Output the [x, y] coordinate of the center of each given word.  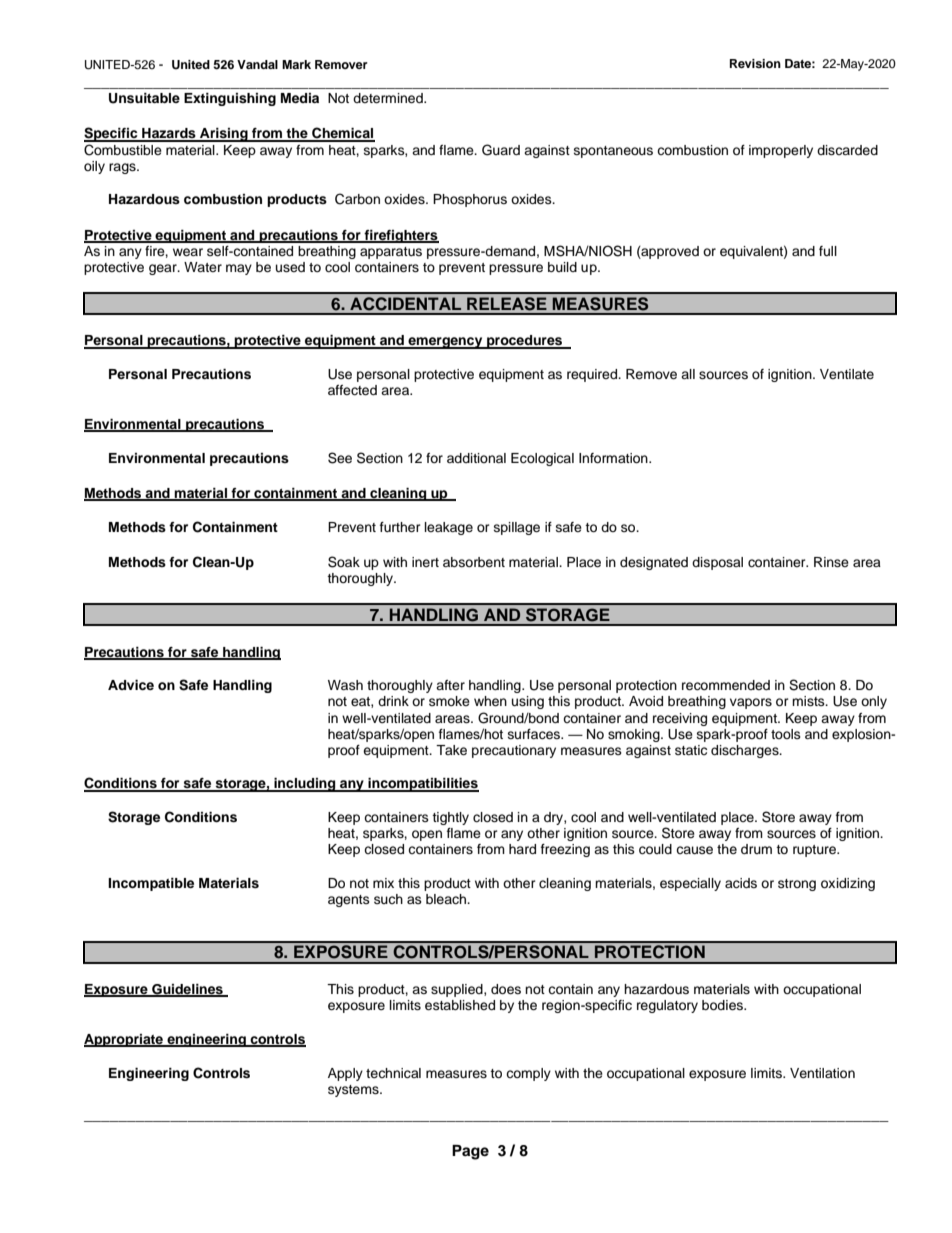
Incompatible [151, 884]
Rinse [831, 562]
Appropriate [125, 1040]
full [828, 251]
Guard [501, 150]
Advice [131, 685]
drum [756, 849]
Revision [755, 63]
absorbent [474, 562]
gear [164, 269]
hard [522, 849]
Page [470, 1152]
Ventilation [822, 1073]
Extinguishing [230, 99]
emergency [445, 343]
